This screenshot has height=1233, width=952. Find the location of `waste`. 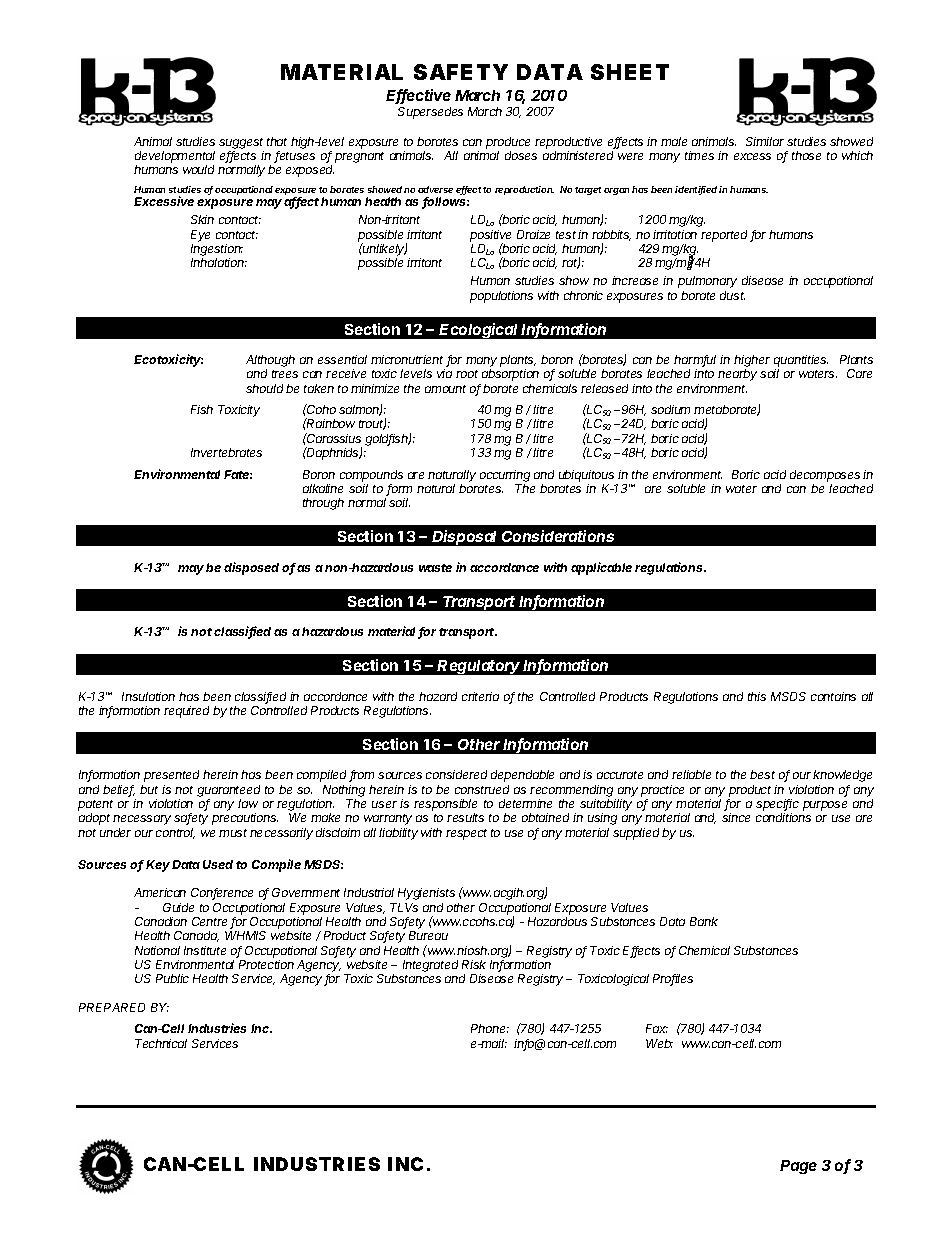

waste is located at coordinates (435, 568).
